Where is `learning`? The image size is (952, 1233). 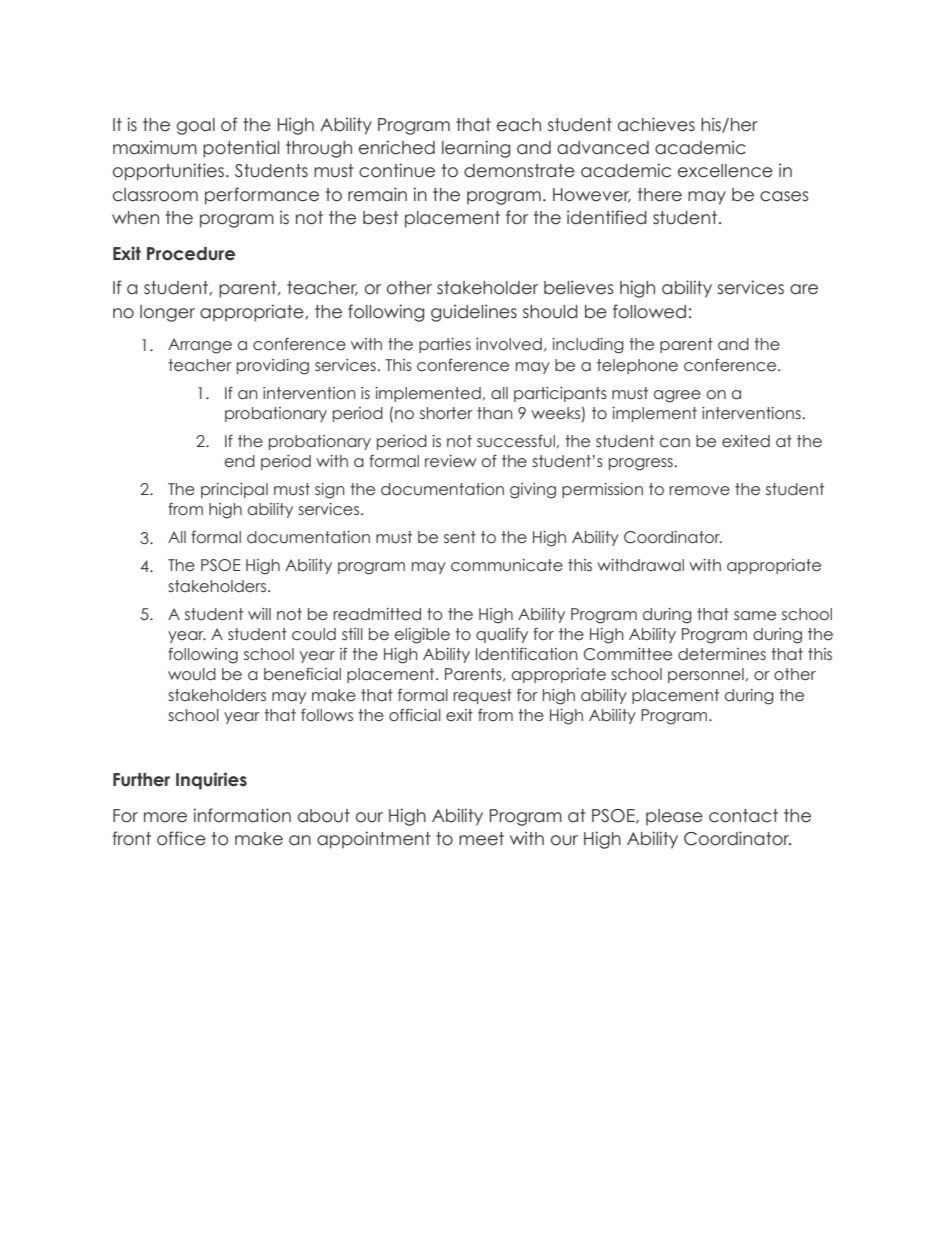 learning is located at coordinates (476, 149).
